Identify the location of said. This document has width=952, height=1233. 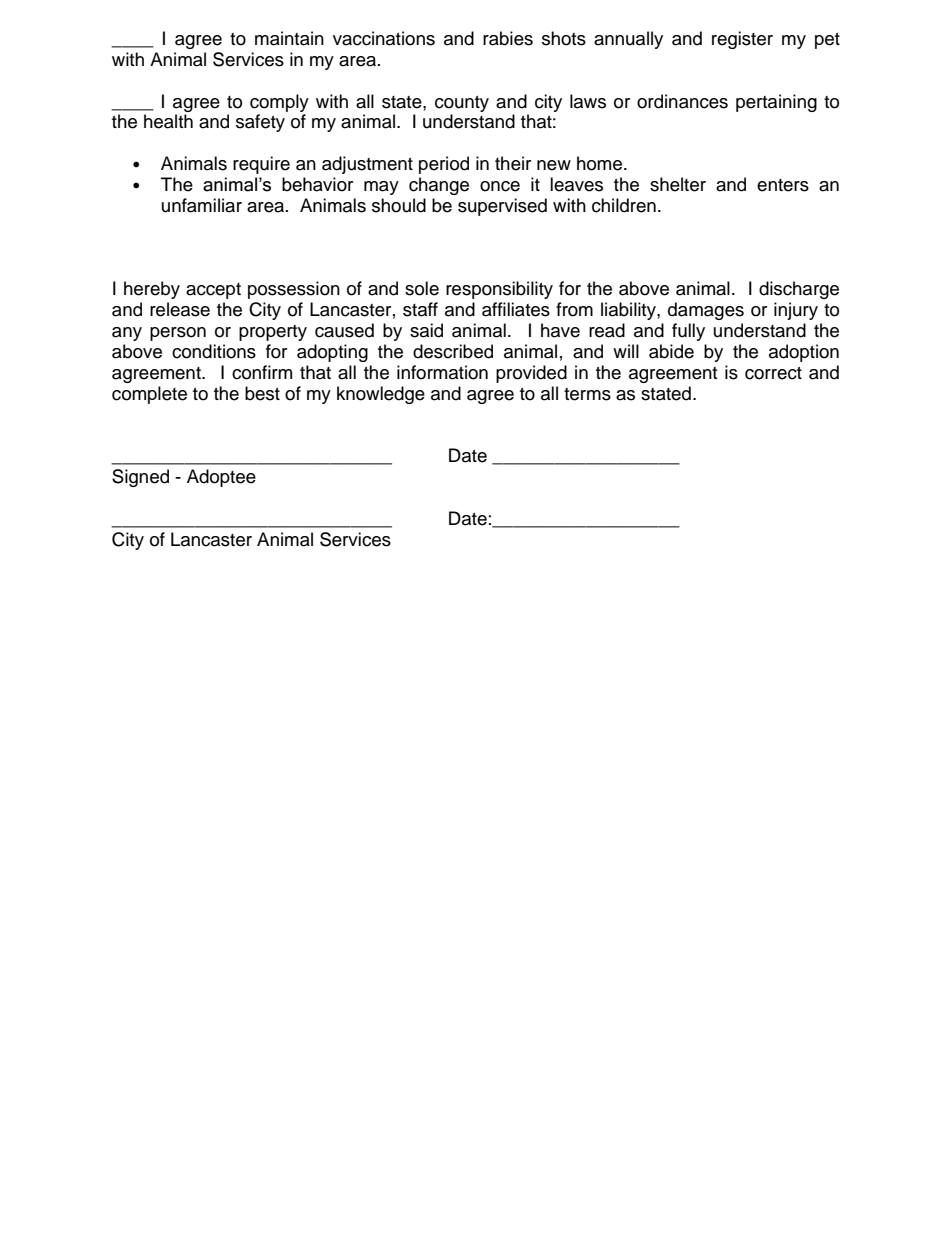
(426, 330).
